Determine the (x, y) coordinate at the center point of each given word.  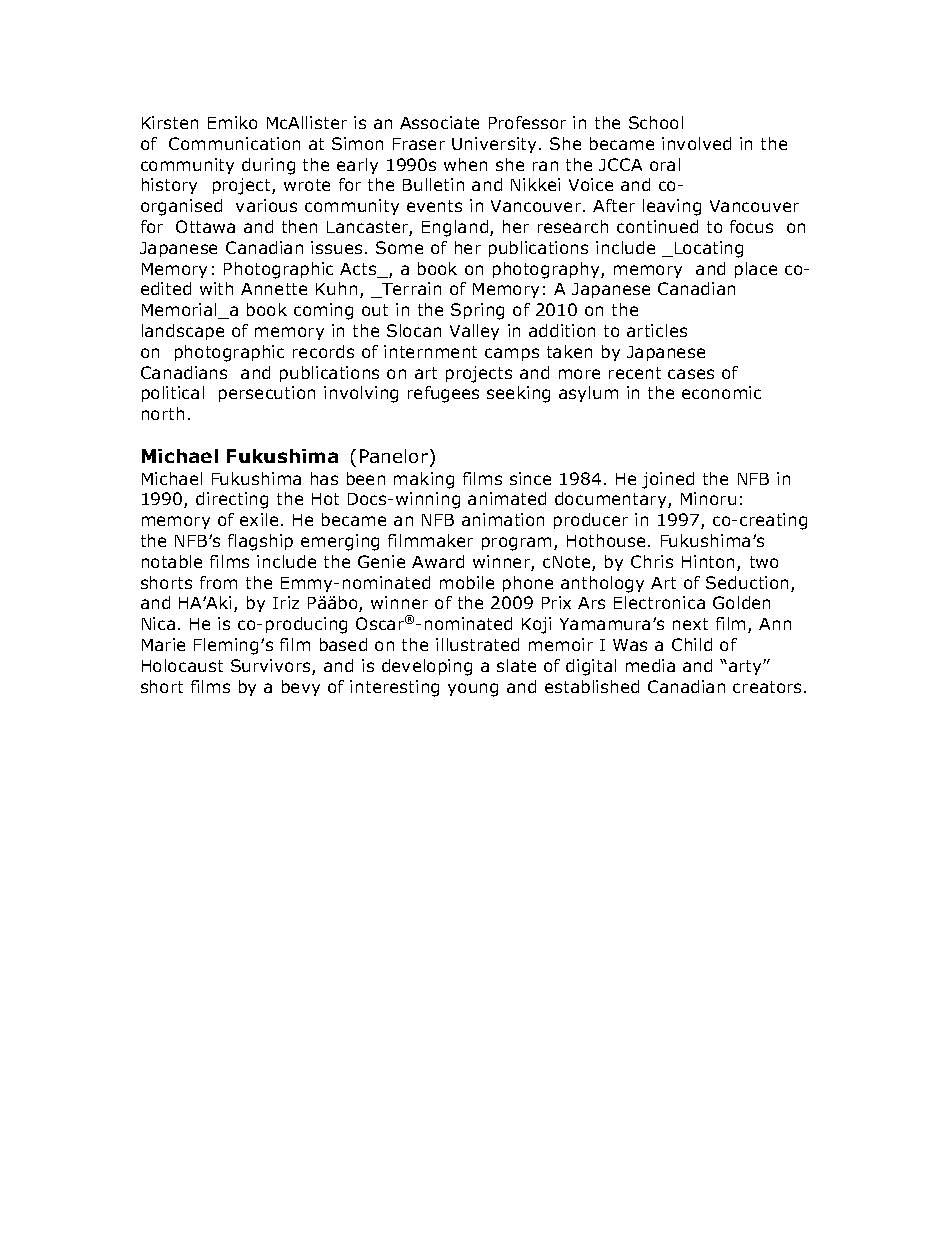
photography (547, 270)
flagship (260, 542)
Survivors (272, 667)
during (268, 166)
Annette (274, 289)
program (516, 544)
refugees (443, 394)
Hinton (710, 563)
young (473, 690)
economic (721, 392)
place (756, 270)
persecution (267, 394)
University (496, 145)
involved (696, 143)
